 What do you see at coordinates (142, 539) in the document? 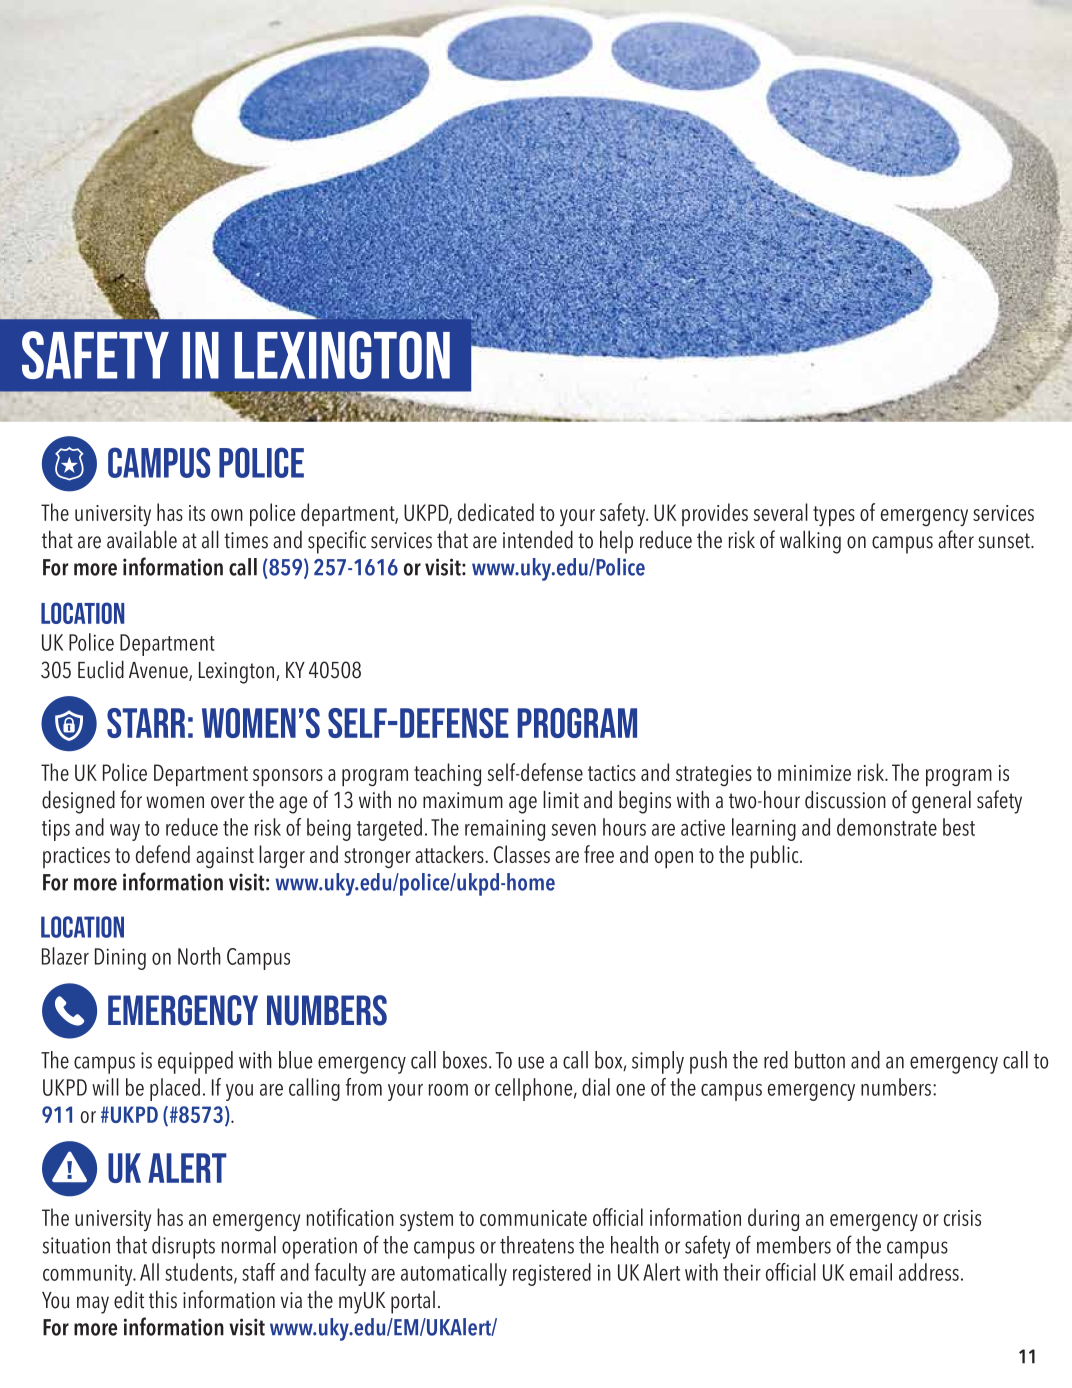
I see `available` at bounding box center [142, 539].
